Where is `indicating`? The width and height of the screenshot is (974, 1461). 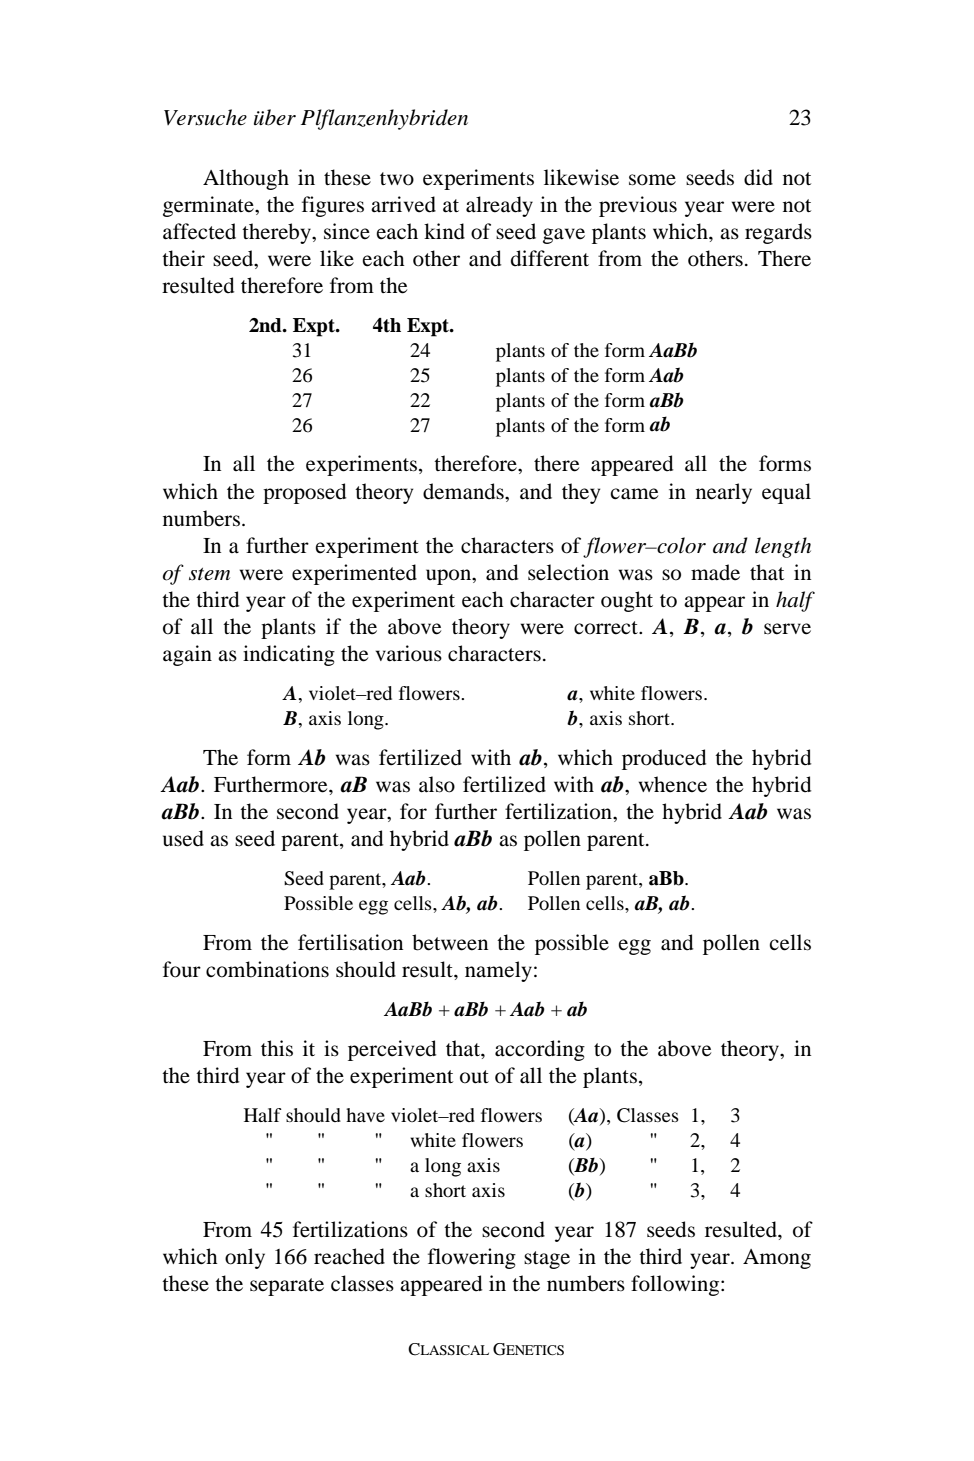 indicating is located at coordinates (289, 655).
